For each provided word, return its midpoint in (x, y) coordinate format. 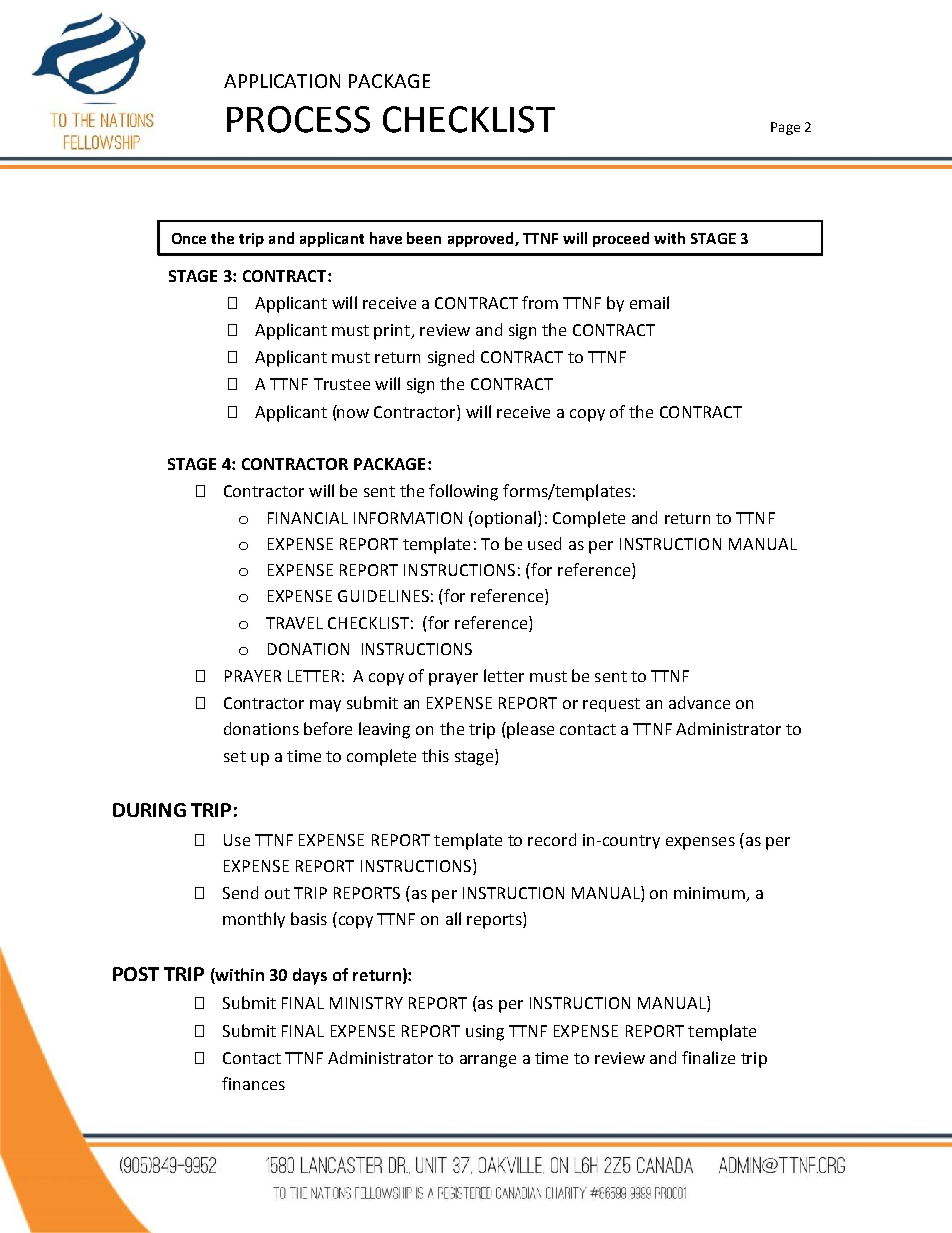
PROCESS (298, 119)
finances (253, 1083)
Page (785, 128)
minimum (711, 894)
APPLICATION (282, 81)
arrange (488, 1061)
